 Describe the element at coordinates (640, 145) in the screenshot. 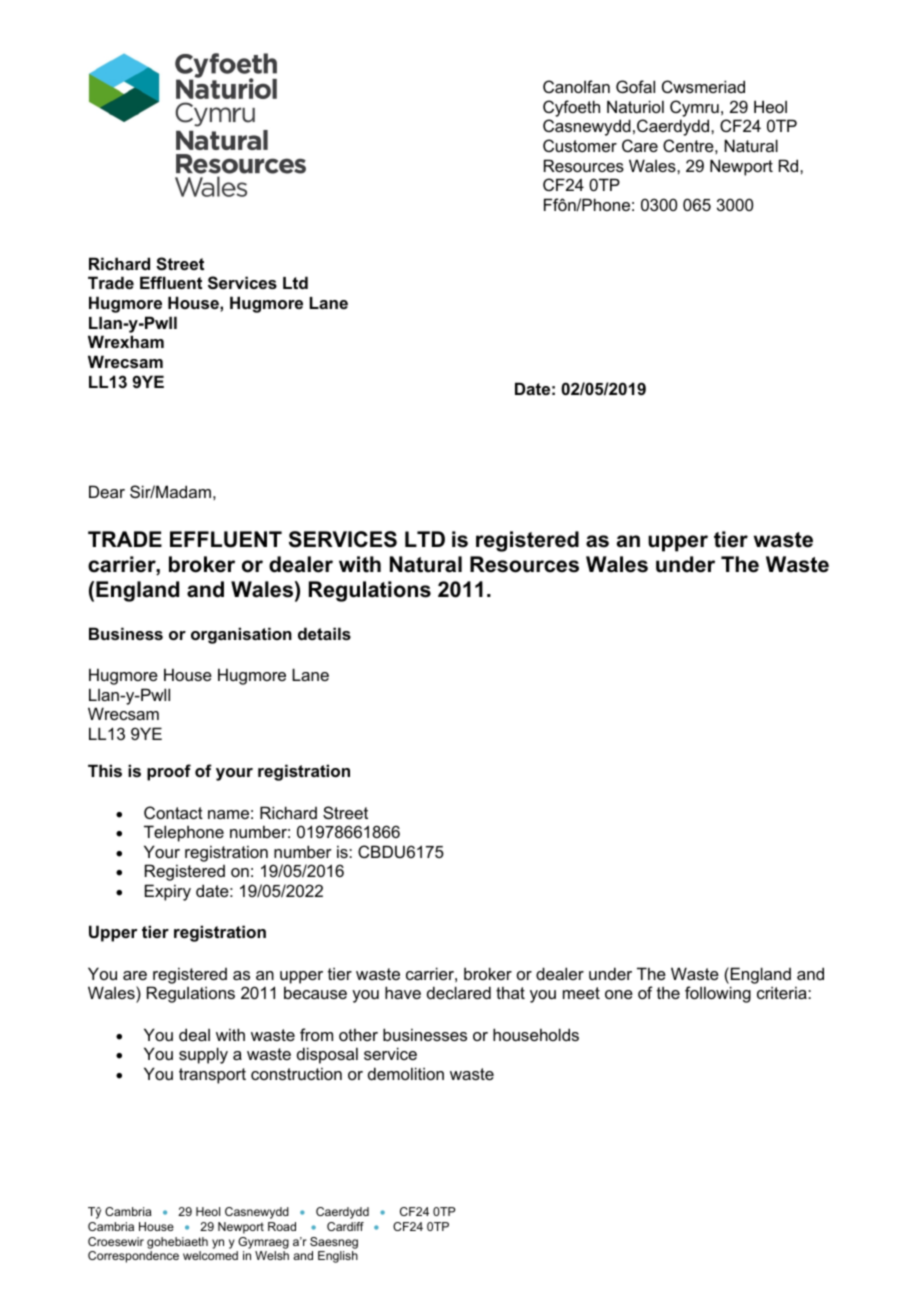

I see `Care` at that location.
